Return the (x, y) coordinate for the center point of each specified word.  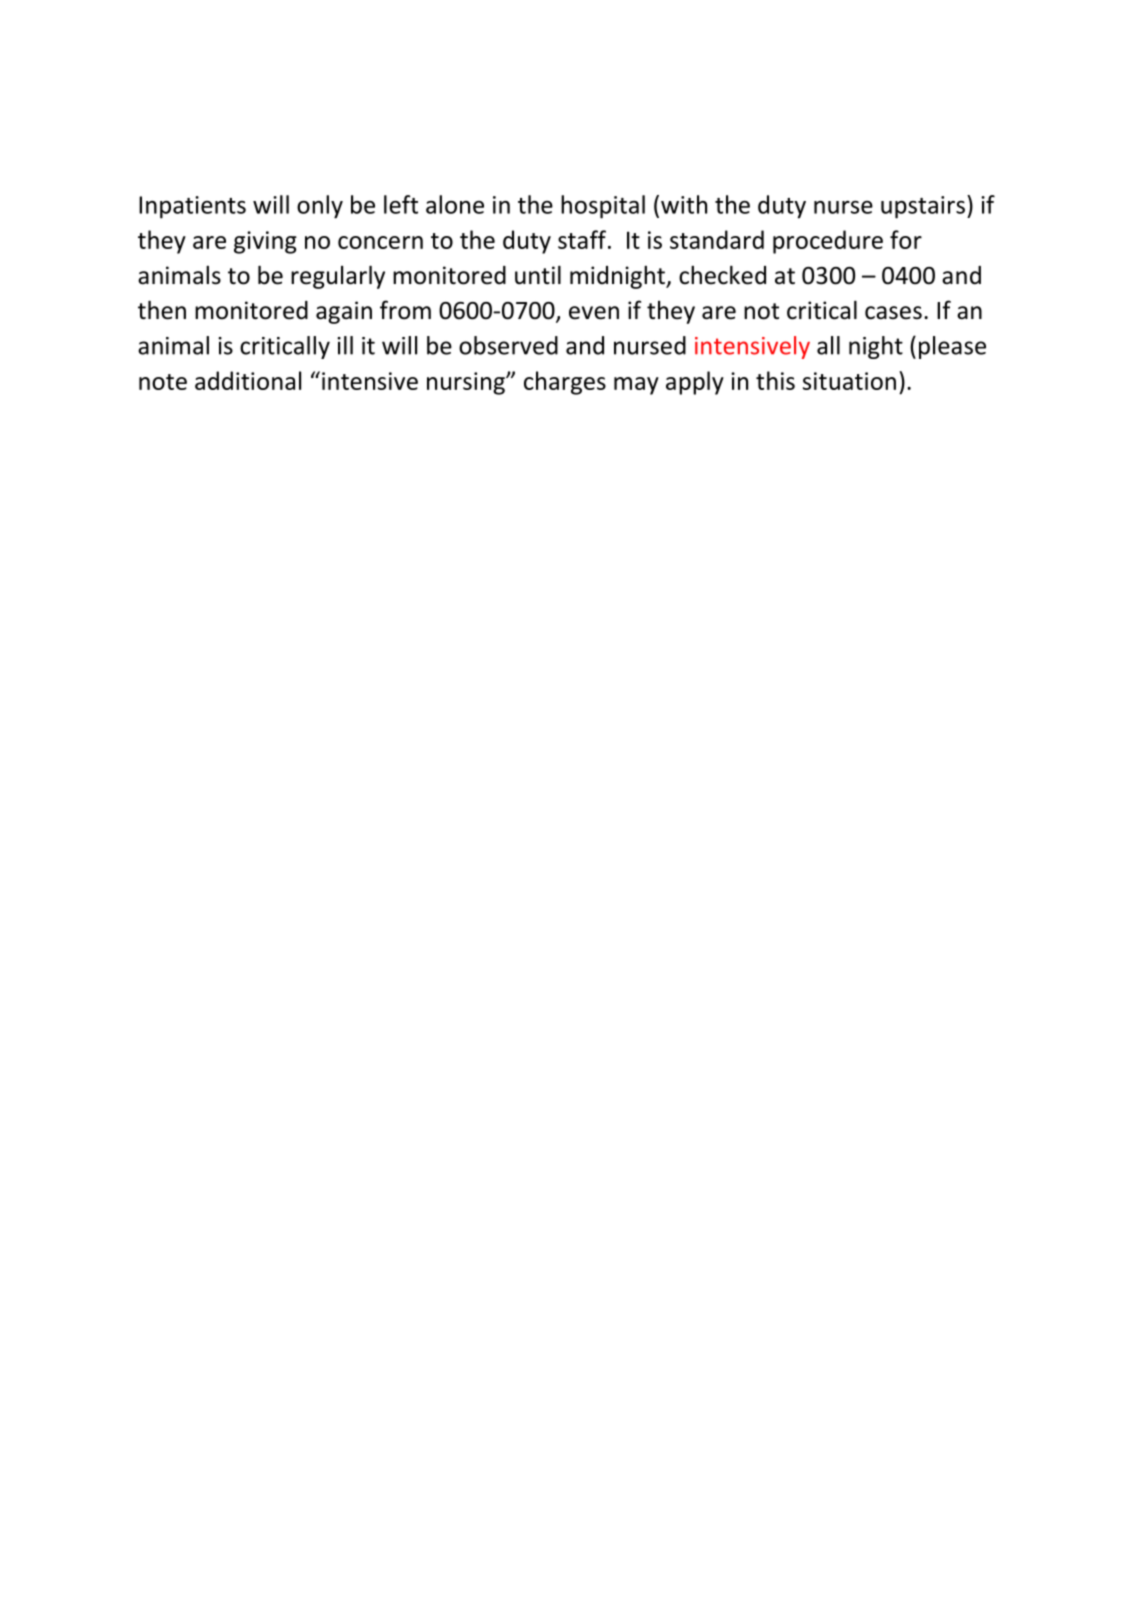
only (320, 207)
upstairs (923, 207)
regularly (338, 277)
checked (722, 275)
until (538, 275)
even (594, 313)
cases (893, 313)
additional (248, 380)
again (344, 312)
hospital (603, 207)
